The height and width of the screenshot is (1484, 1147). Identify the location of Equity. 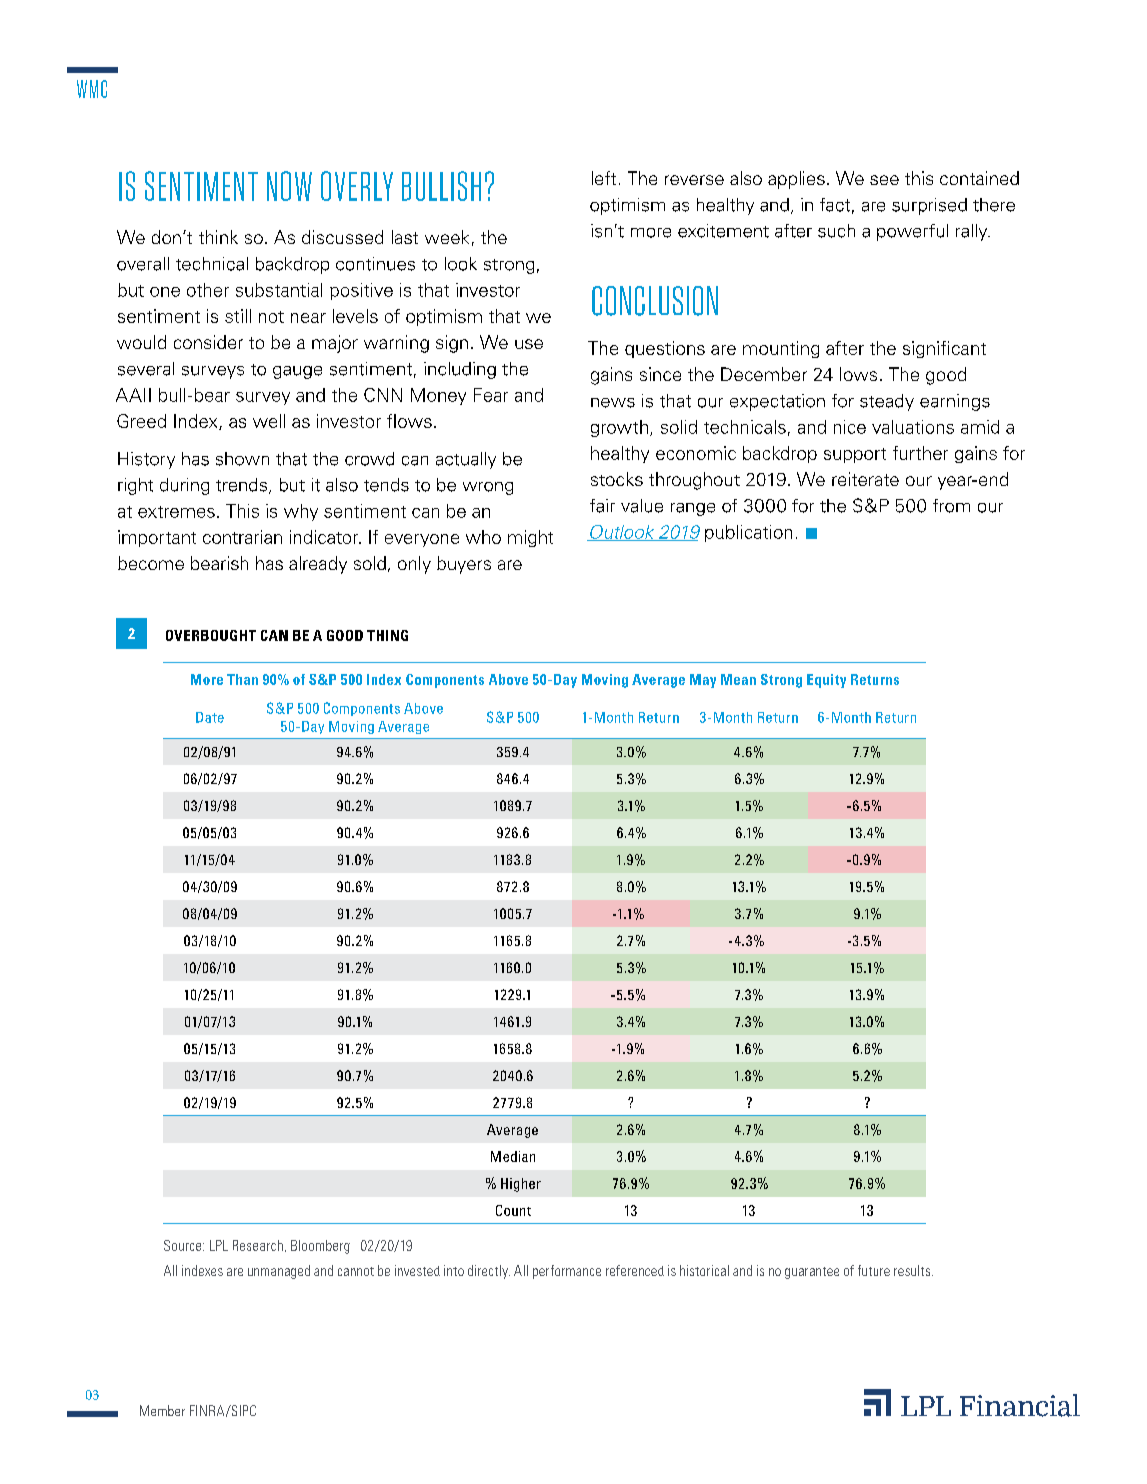
(826, 681).
